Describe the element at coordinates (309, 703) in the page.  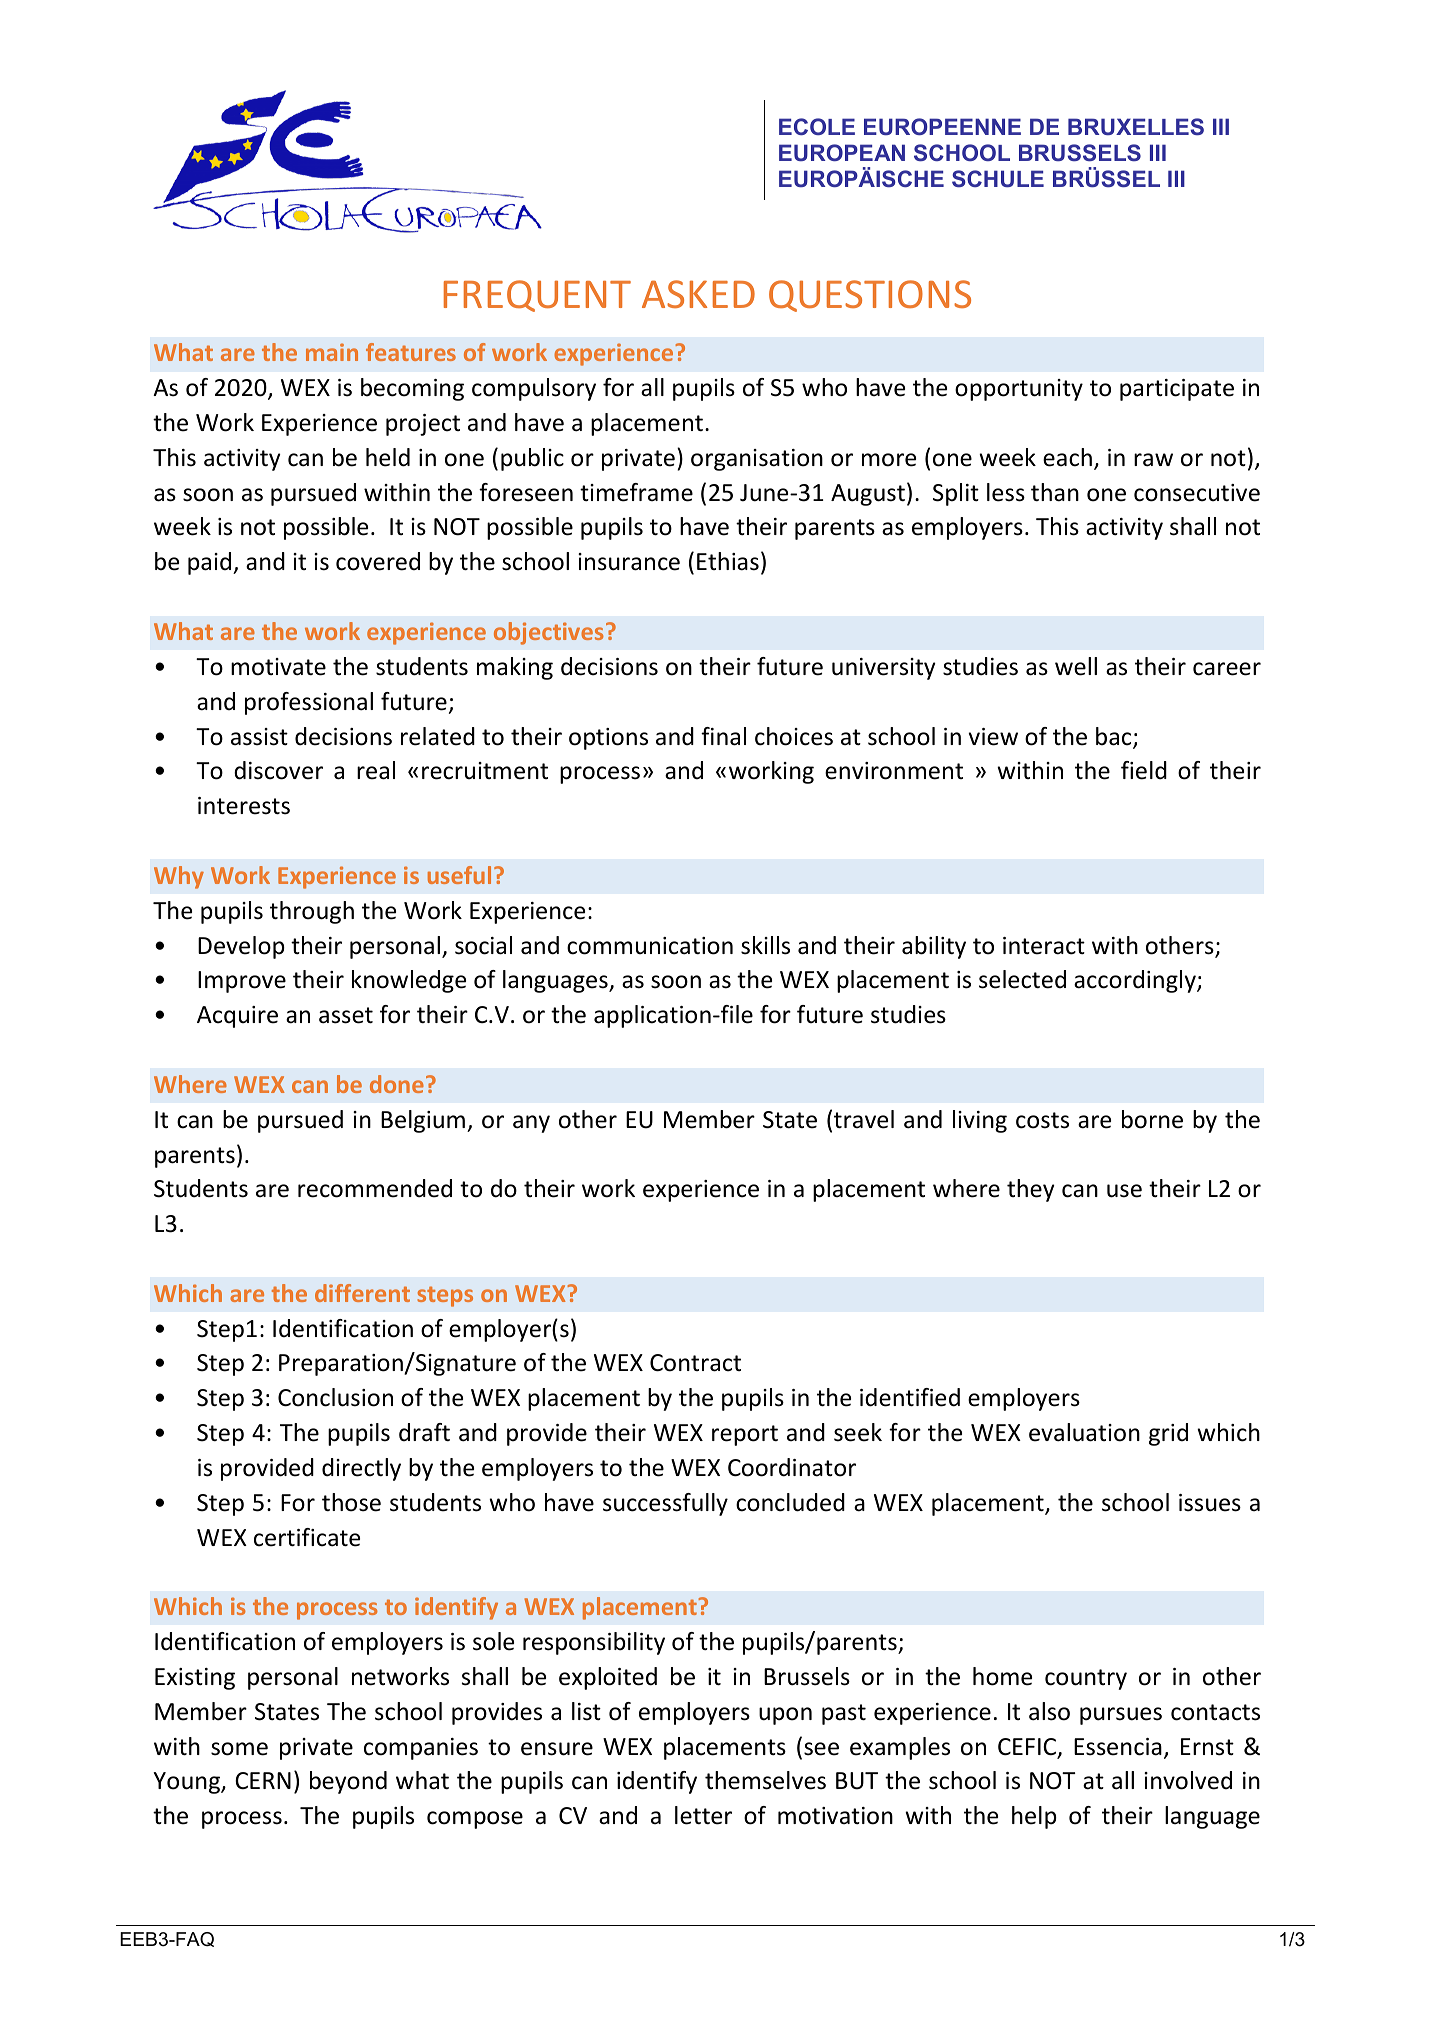
I see `professional` at that location.
